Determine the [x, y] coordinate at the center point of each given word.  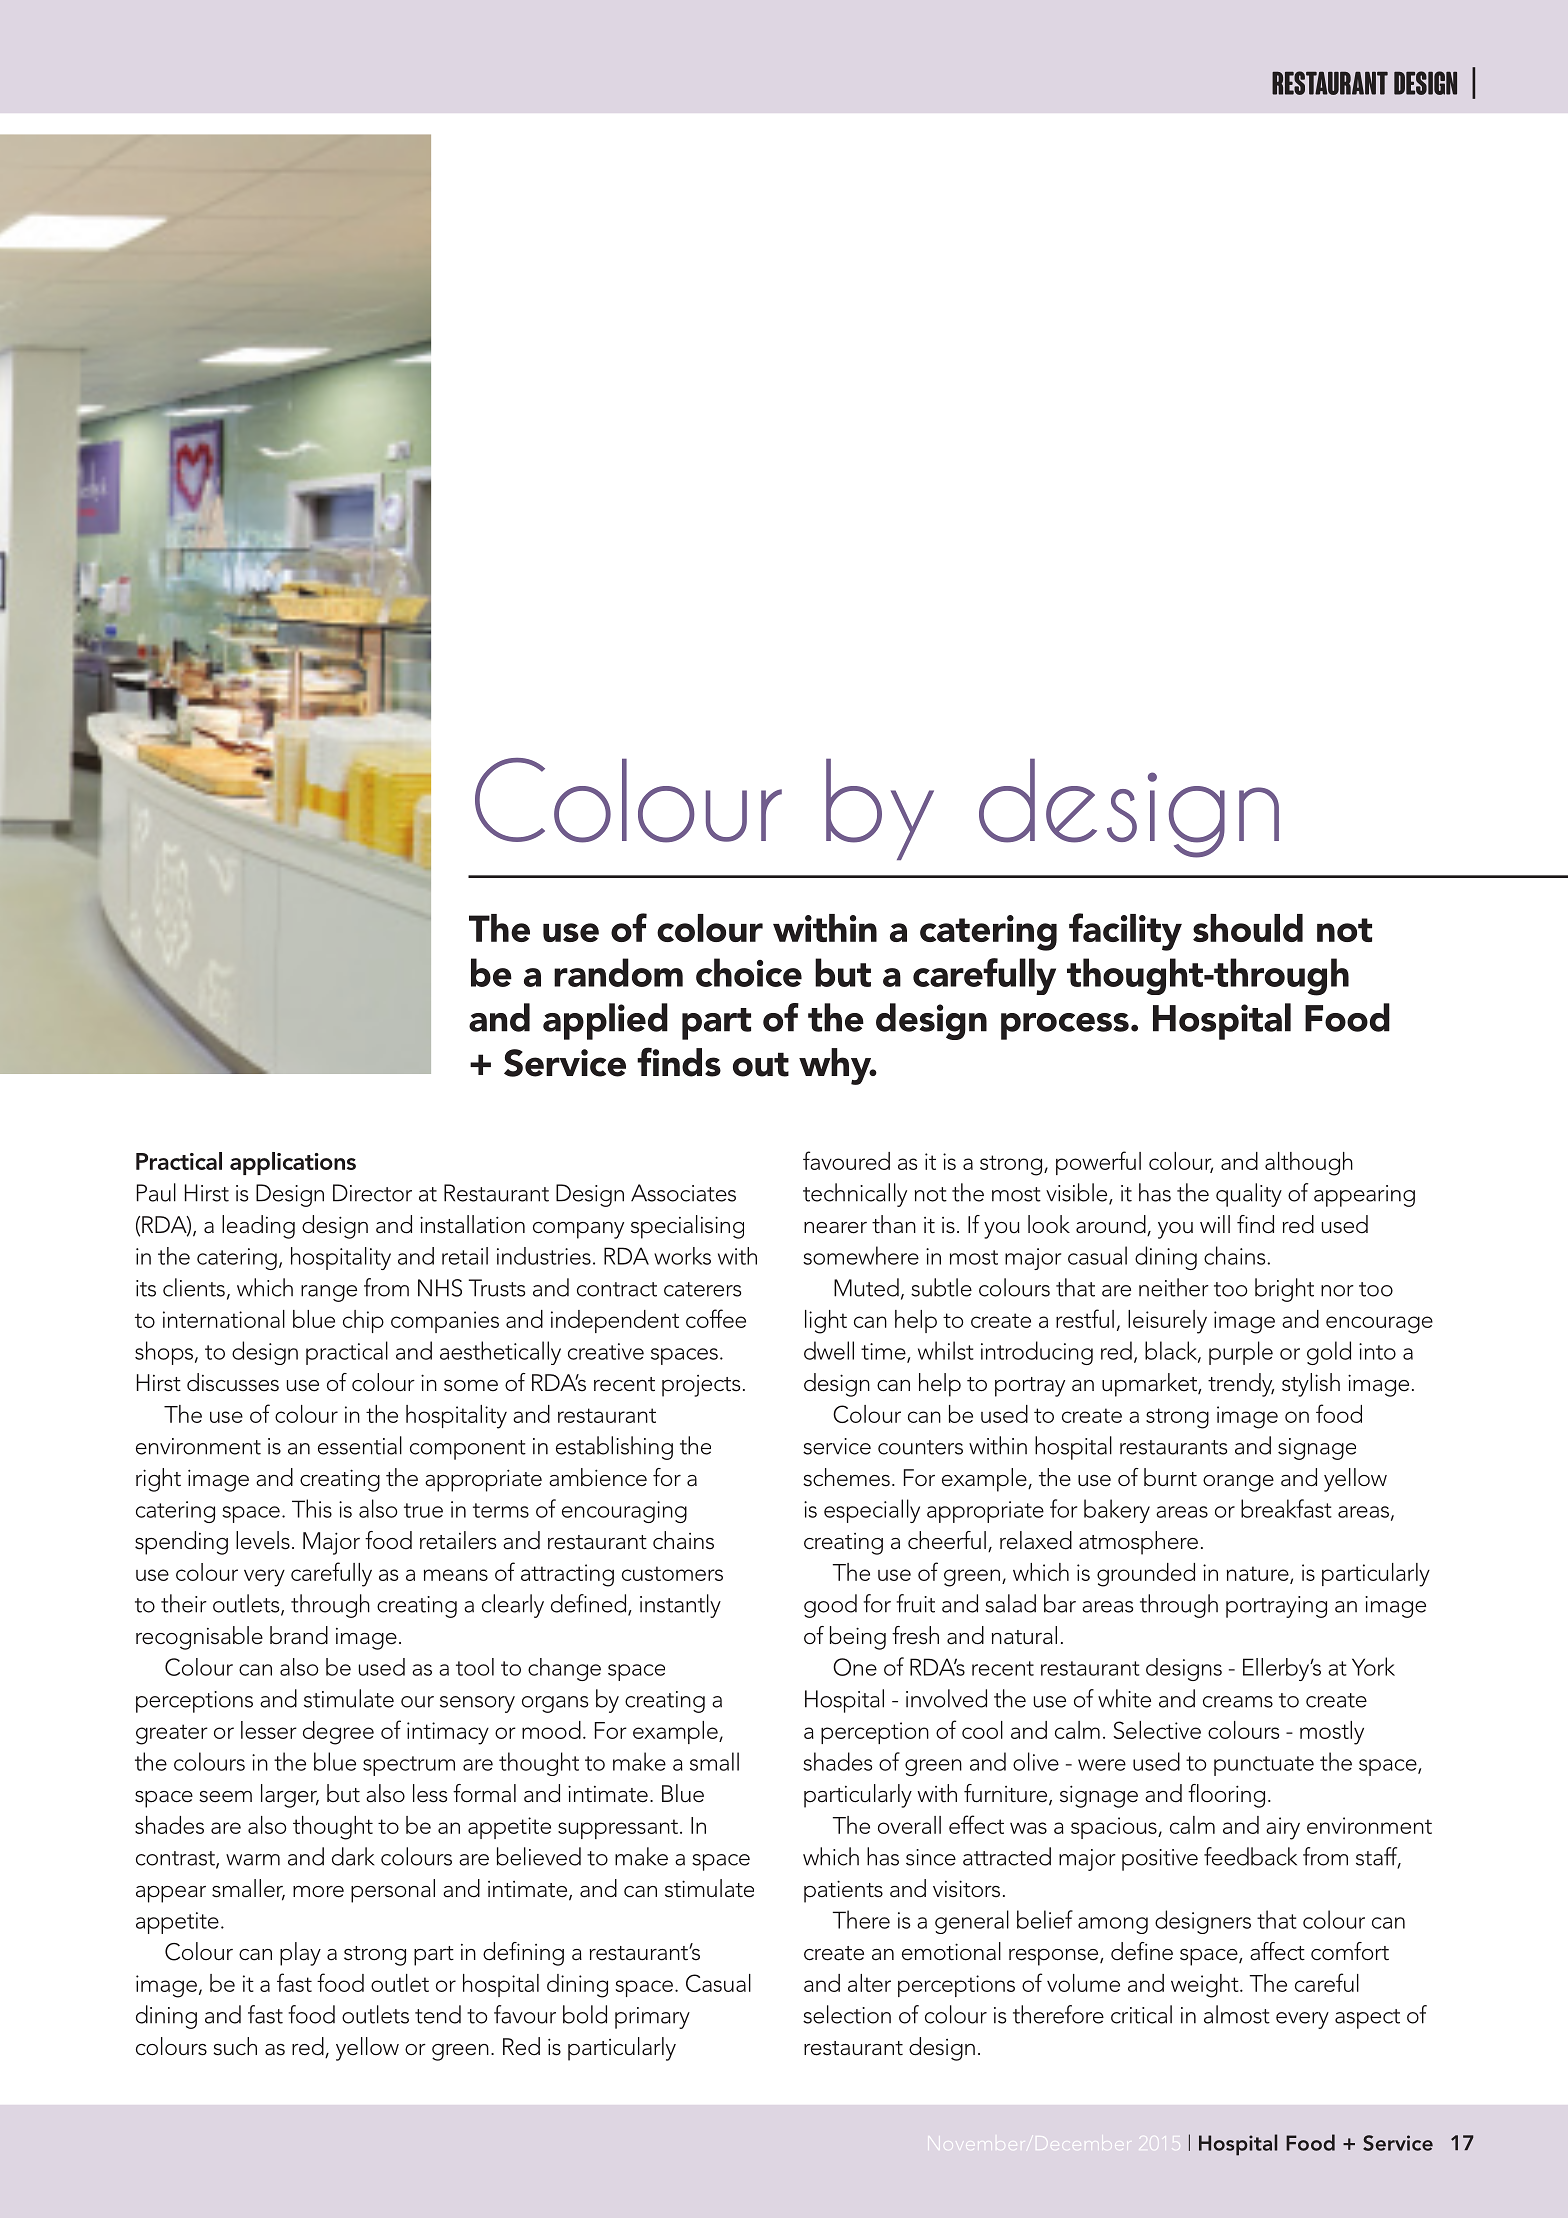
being [858, 1638]
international [224, 1319]
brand [299, 1635]
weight [1206, 1986]
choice [749, 972]
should [1248, 928]
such [235, 2046]
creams [1238, 1702]
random [618, 972]
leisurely [1167, 1322]
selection [847, 2014]
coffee [716, 1318]
